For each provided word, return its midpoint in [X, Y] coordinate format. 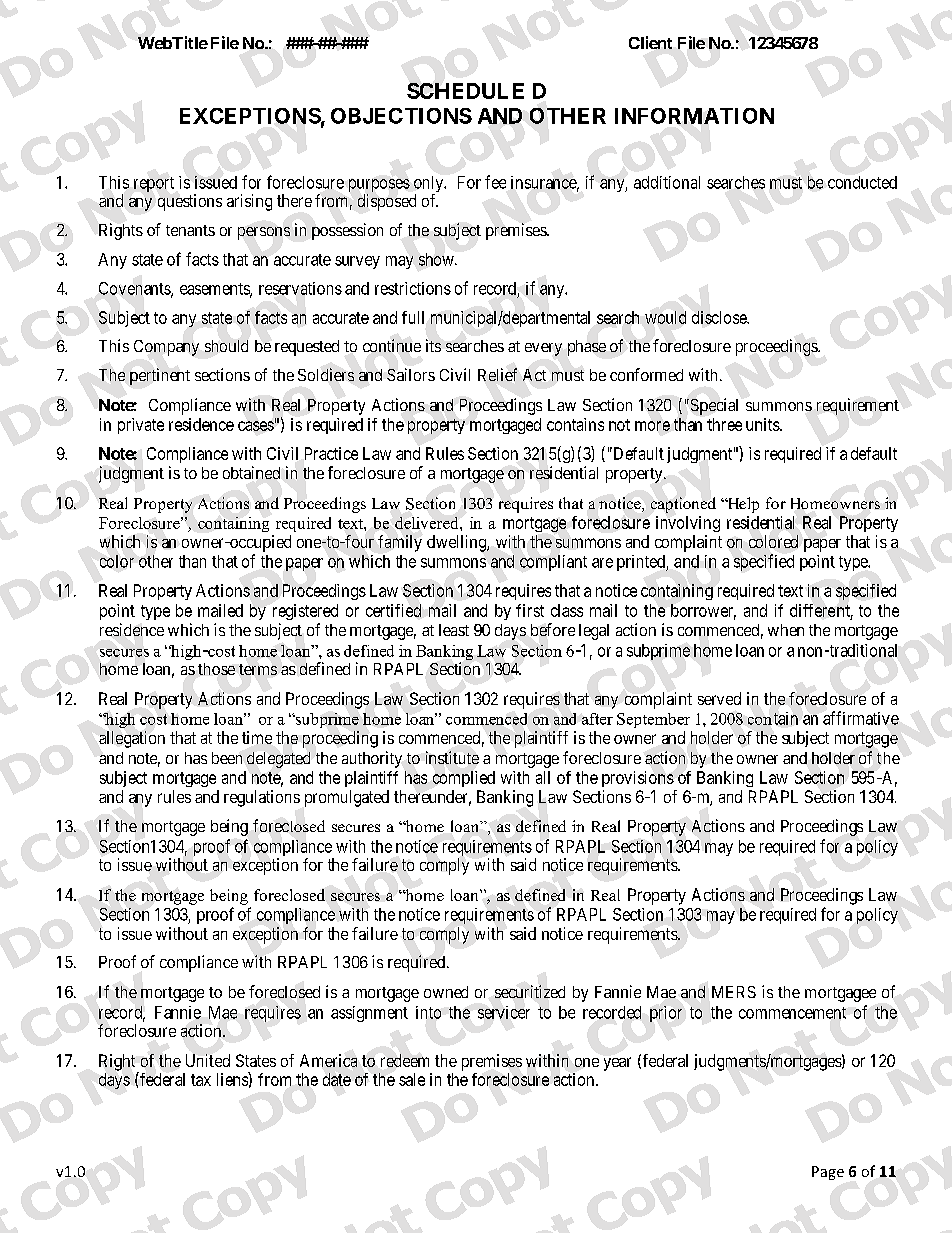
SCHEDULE [465, 91]
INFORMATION [694, 116]
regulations [262, 798]
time [257, 737]
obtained [251, 472]
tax [201, 1080]
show [437, 259]
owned [446, 992]
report [154, 184]
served [719, 698]
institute [452, 757]
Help [742, 505]
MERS [734, 992]
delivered [428, 523]
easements [215, 290]
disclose [720, 317]
